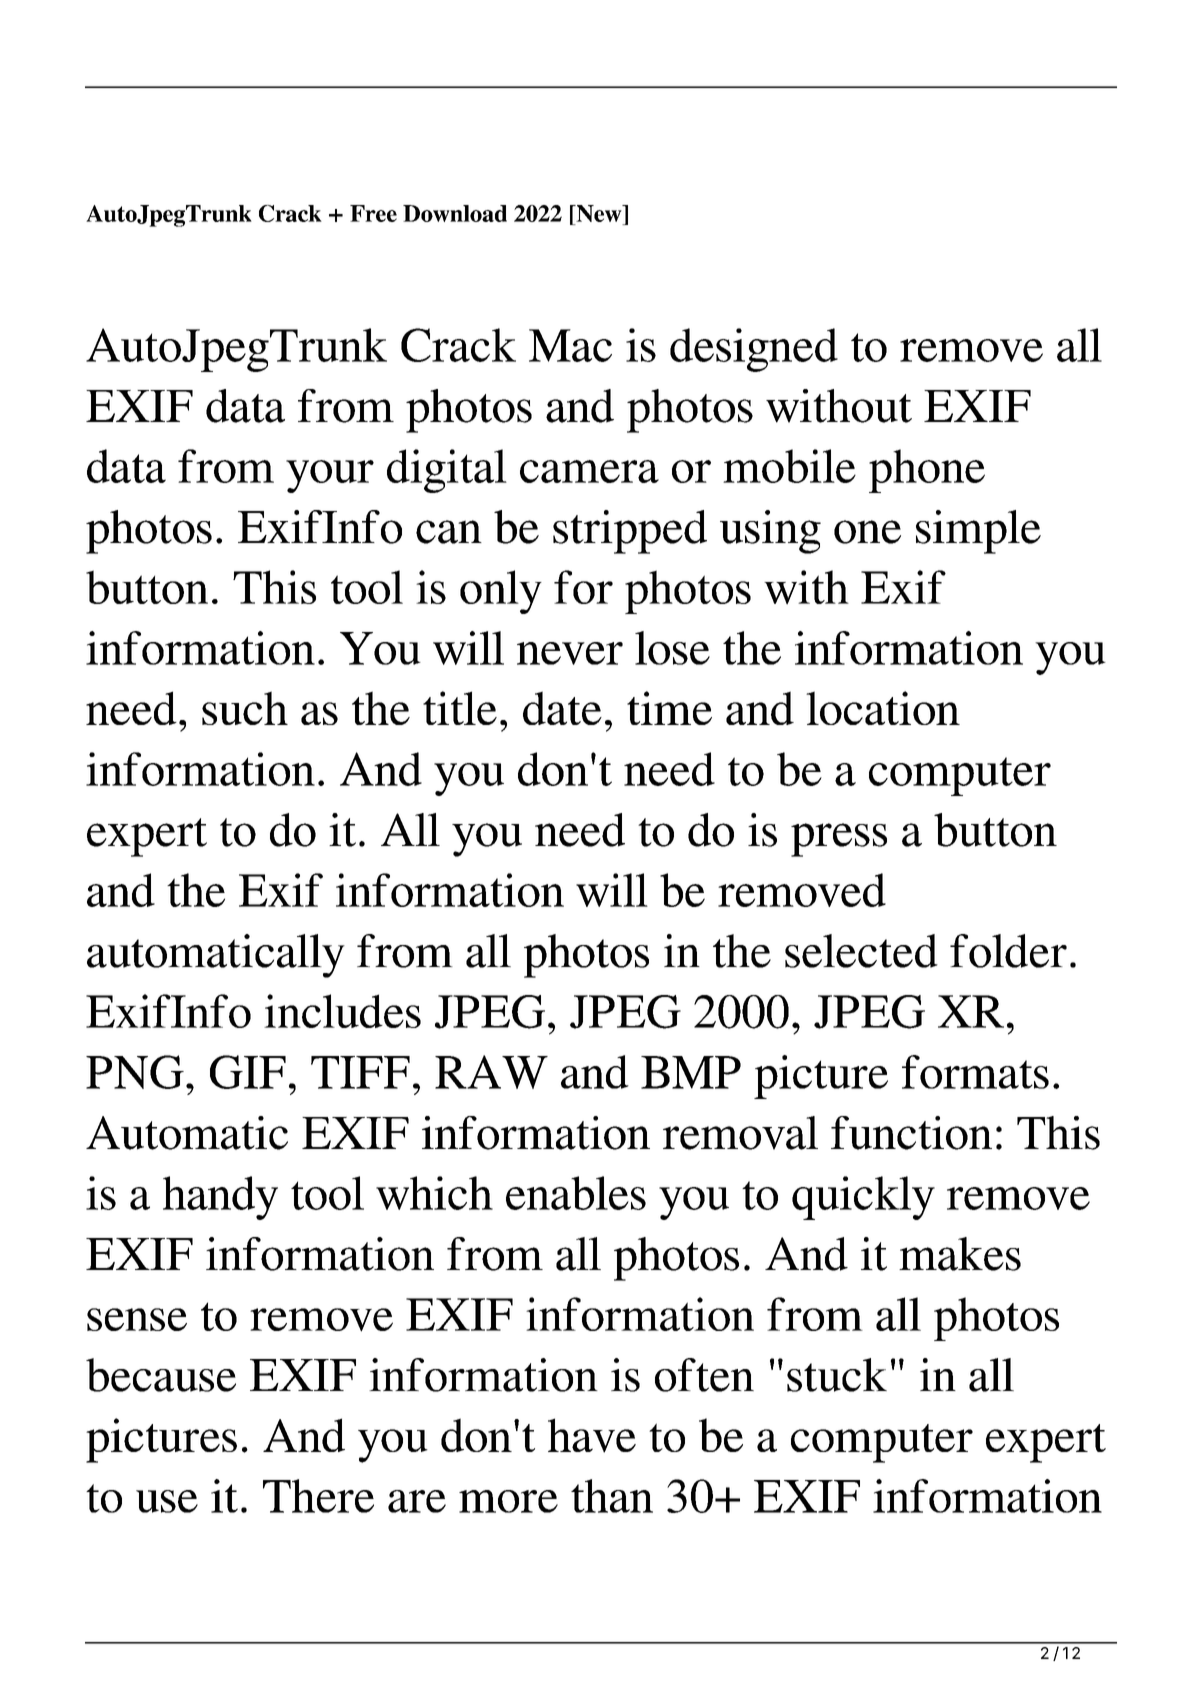 Image resolution: width=1202 pixels, height=1700 pixels. What do you see at coordinates (245, 708) in the screenshot?
I see `such` at bounding box center [245, 708].
